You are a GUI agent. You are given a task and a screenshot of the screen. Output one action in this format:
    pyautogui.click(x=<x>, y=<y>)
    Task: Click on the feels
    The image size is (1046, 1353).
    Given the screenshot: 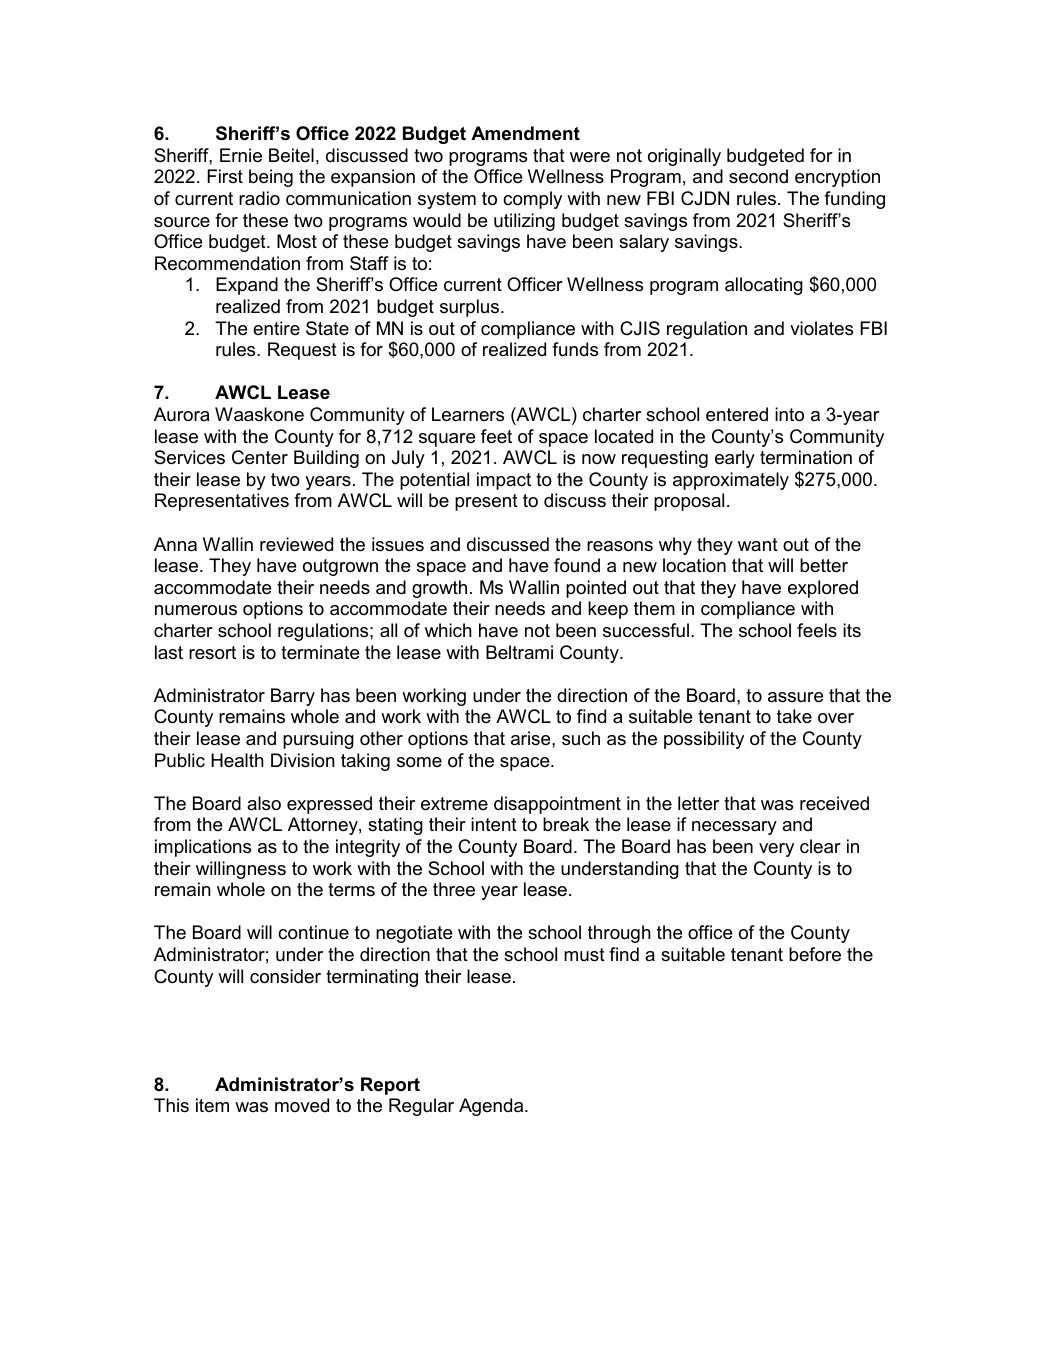 What is the action you would take?
    pyautogui.click(x=817, y=630)
